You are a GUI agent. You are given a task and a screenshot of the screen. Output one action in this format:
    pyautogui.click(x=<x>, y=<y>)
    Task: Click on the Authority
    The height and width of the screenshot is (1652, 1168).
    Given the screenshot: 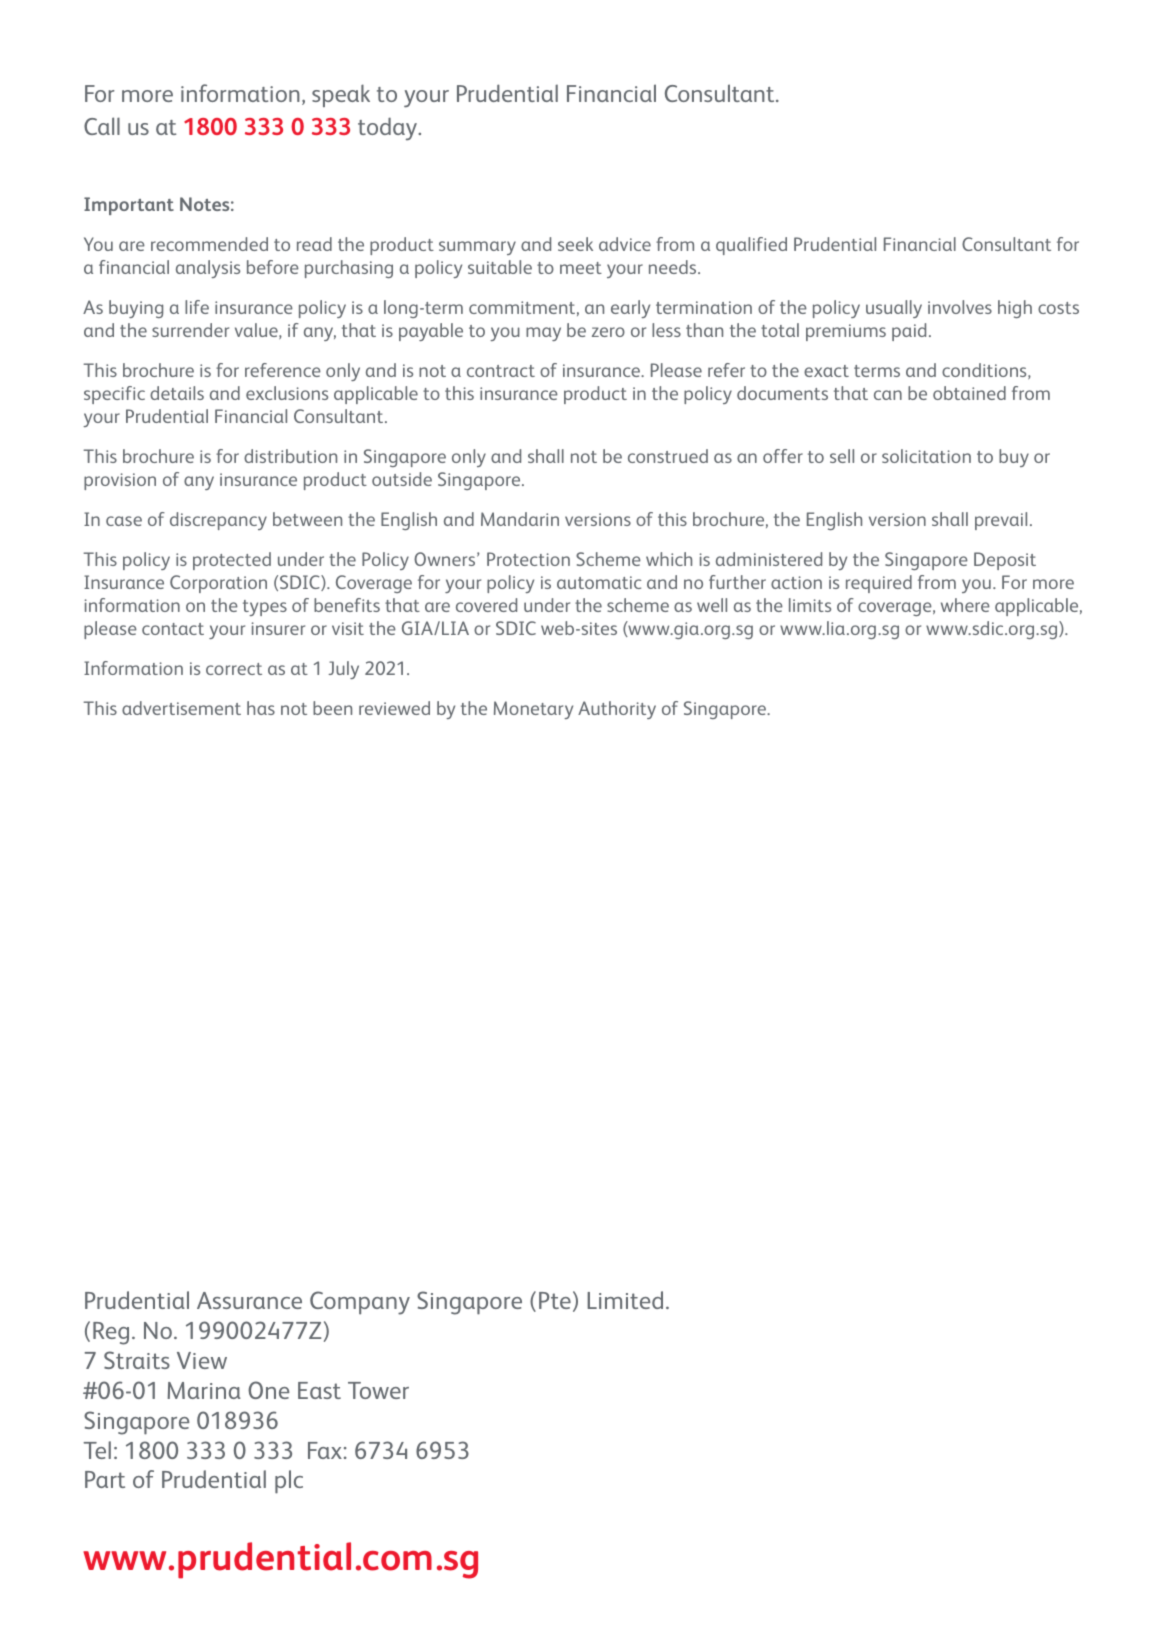 What is the action you would take?
    pyautogui.click(x=617, y=710)
